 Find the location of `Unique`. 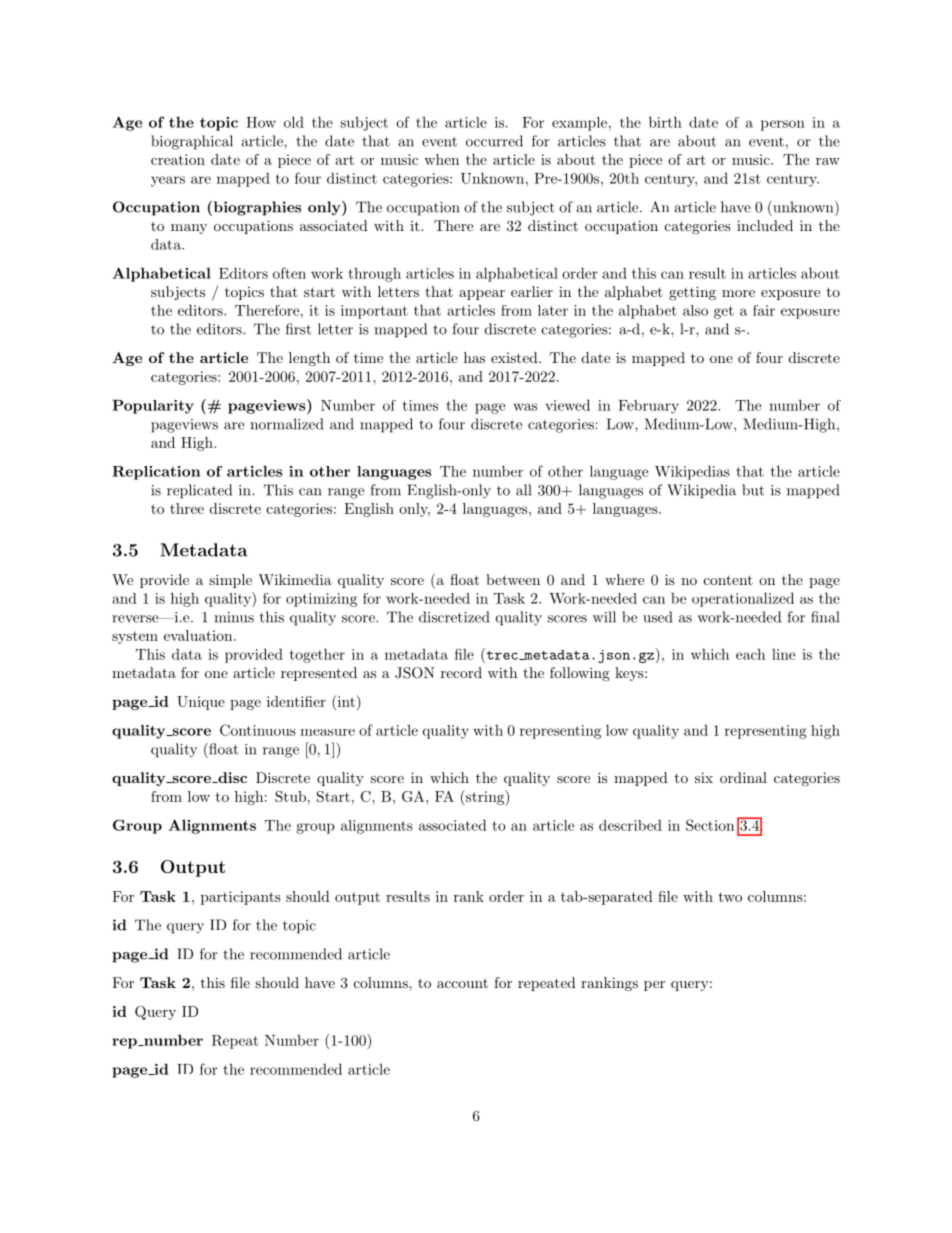

Unique is located at coordinates (201, 703).
